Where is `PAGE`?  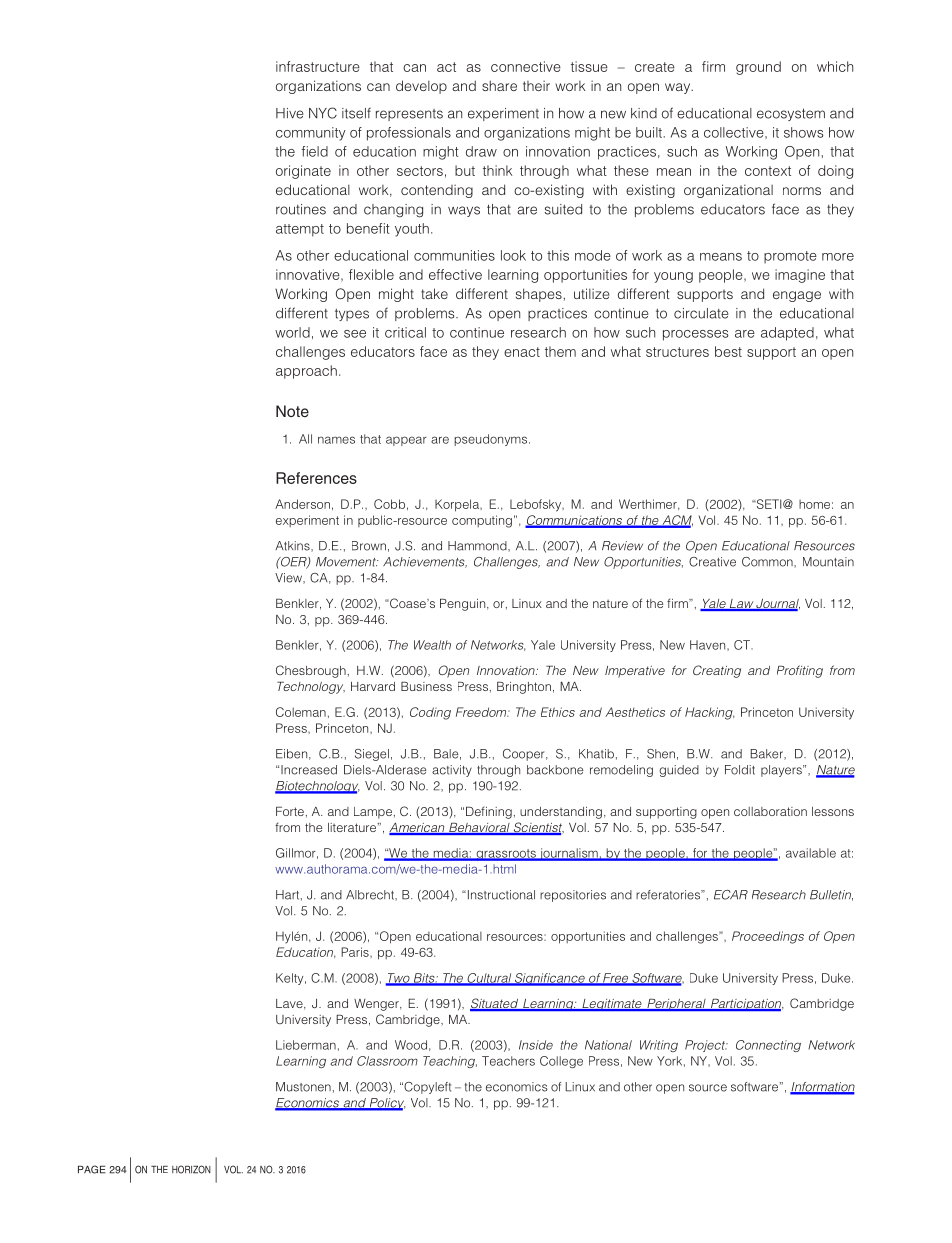 PAGE is located at coordinates (92, 1169).
